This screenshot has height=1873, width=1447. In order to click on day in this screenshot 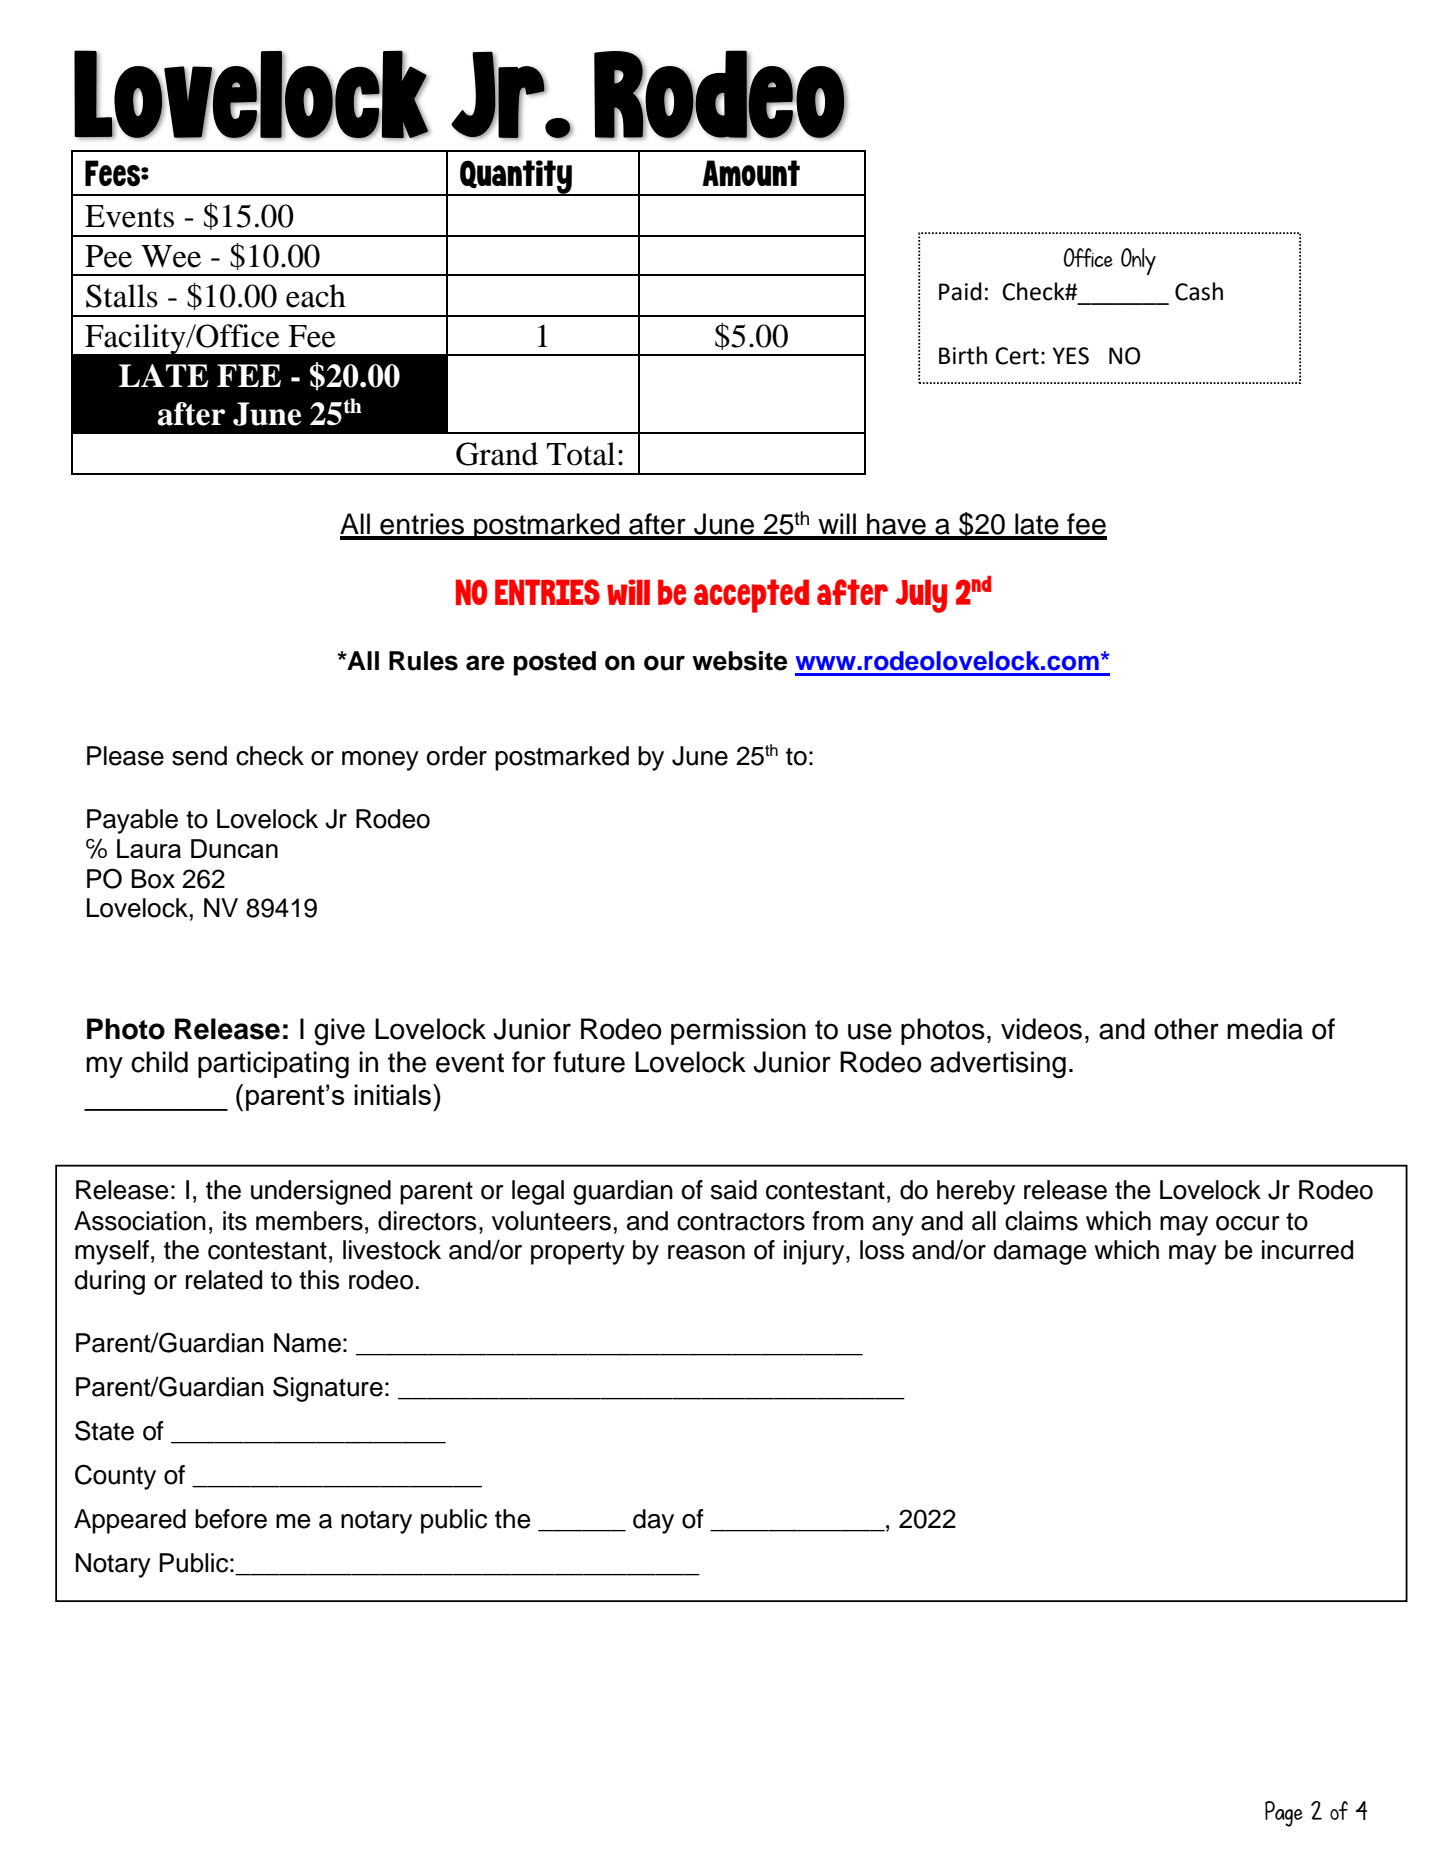, I will do `click(653, 1521)`.
